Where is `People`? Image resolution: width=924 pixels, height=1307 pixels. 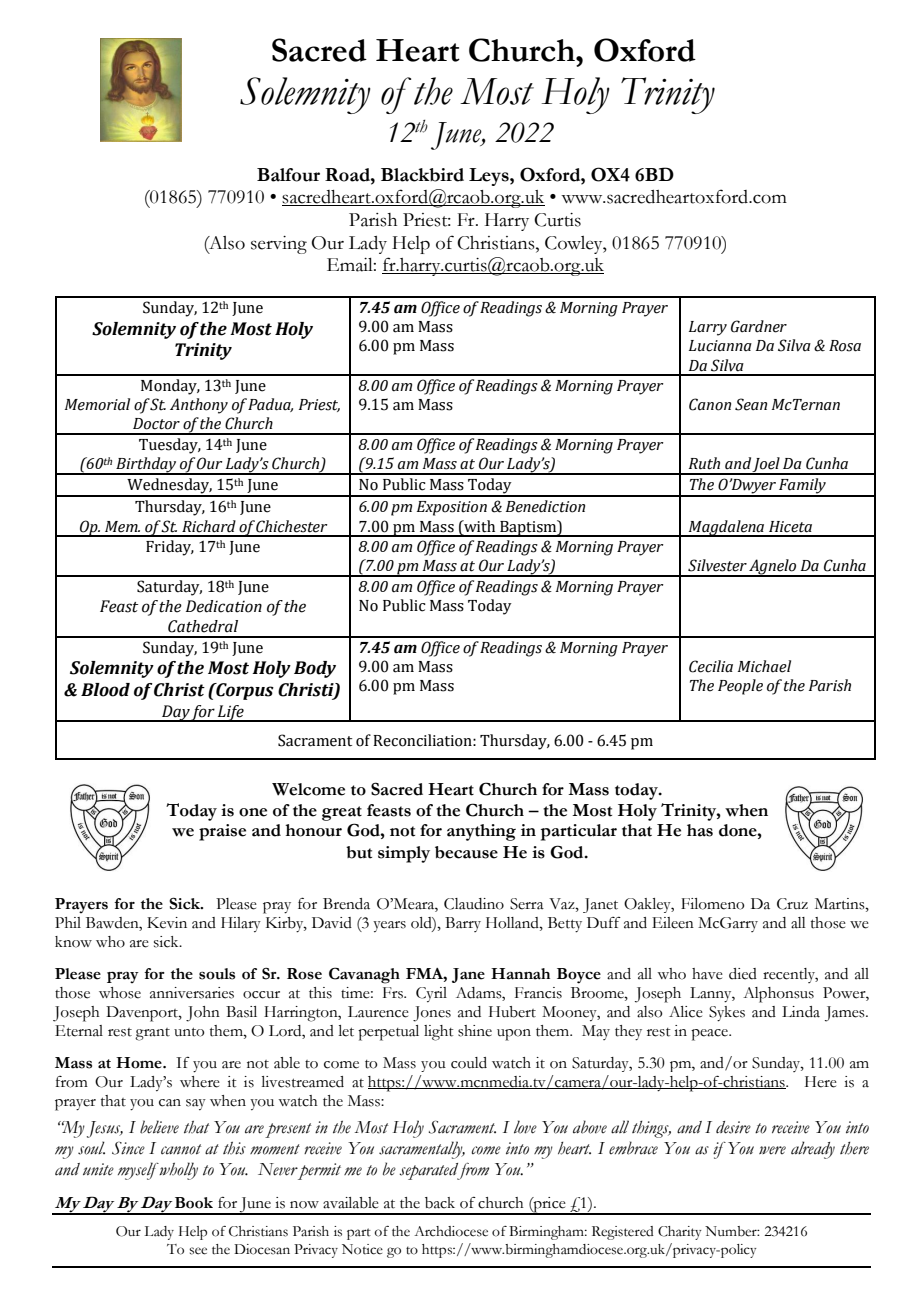
People is located at coordinates (740, 687).
